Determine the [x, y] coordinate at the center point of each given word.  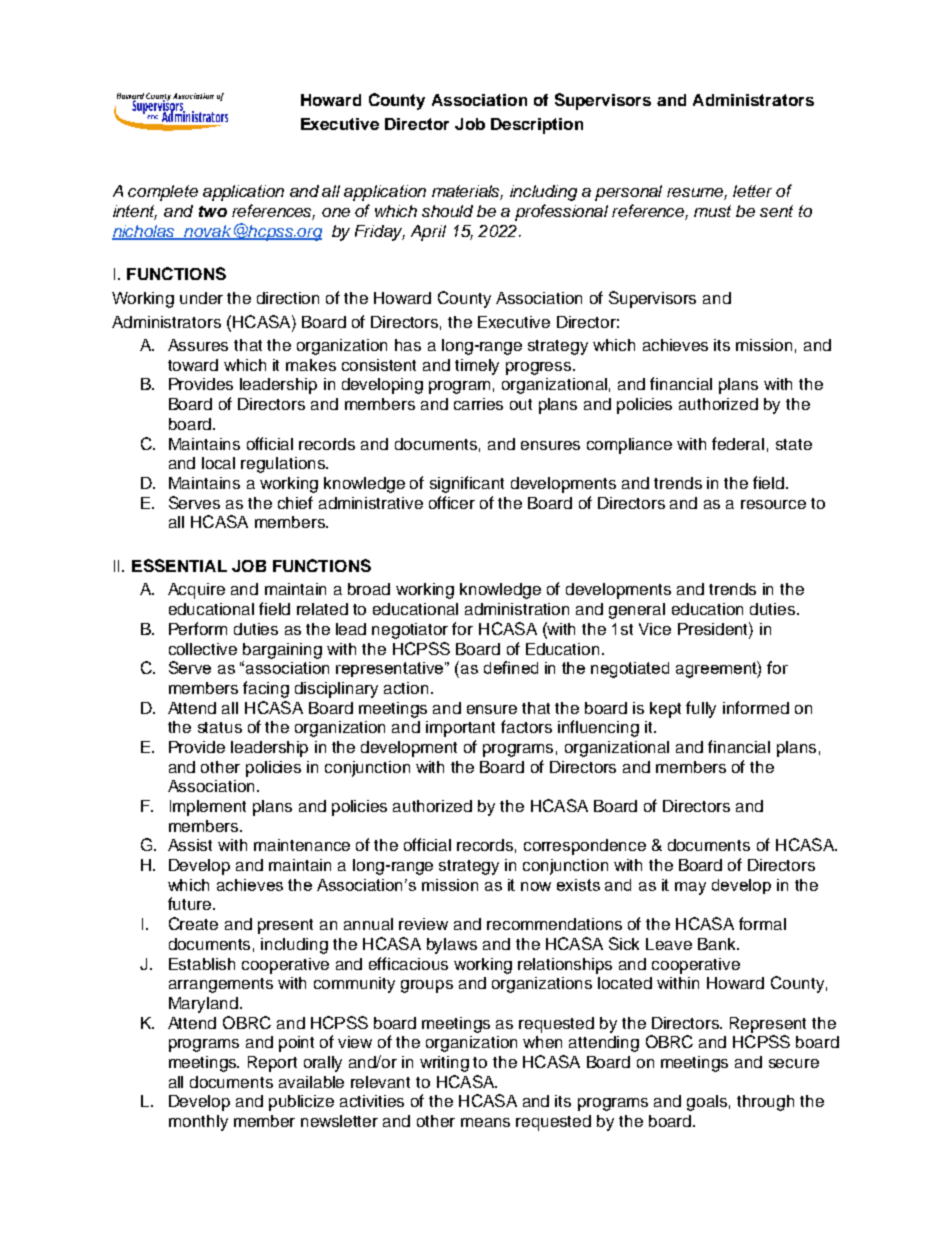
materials [467, 192]
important [460, 729]
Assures [198, 345]
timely [477, 367]
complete [163, 193]
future [191, 903]
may [690, 888]
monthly [198, 1123]
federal [738, 443]
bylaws [452, 946]
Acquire [196, 591]
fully [701, 709]
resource [773, 504]
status [220, 727]
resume [697, 194]
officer [452, 502]
